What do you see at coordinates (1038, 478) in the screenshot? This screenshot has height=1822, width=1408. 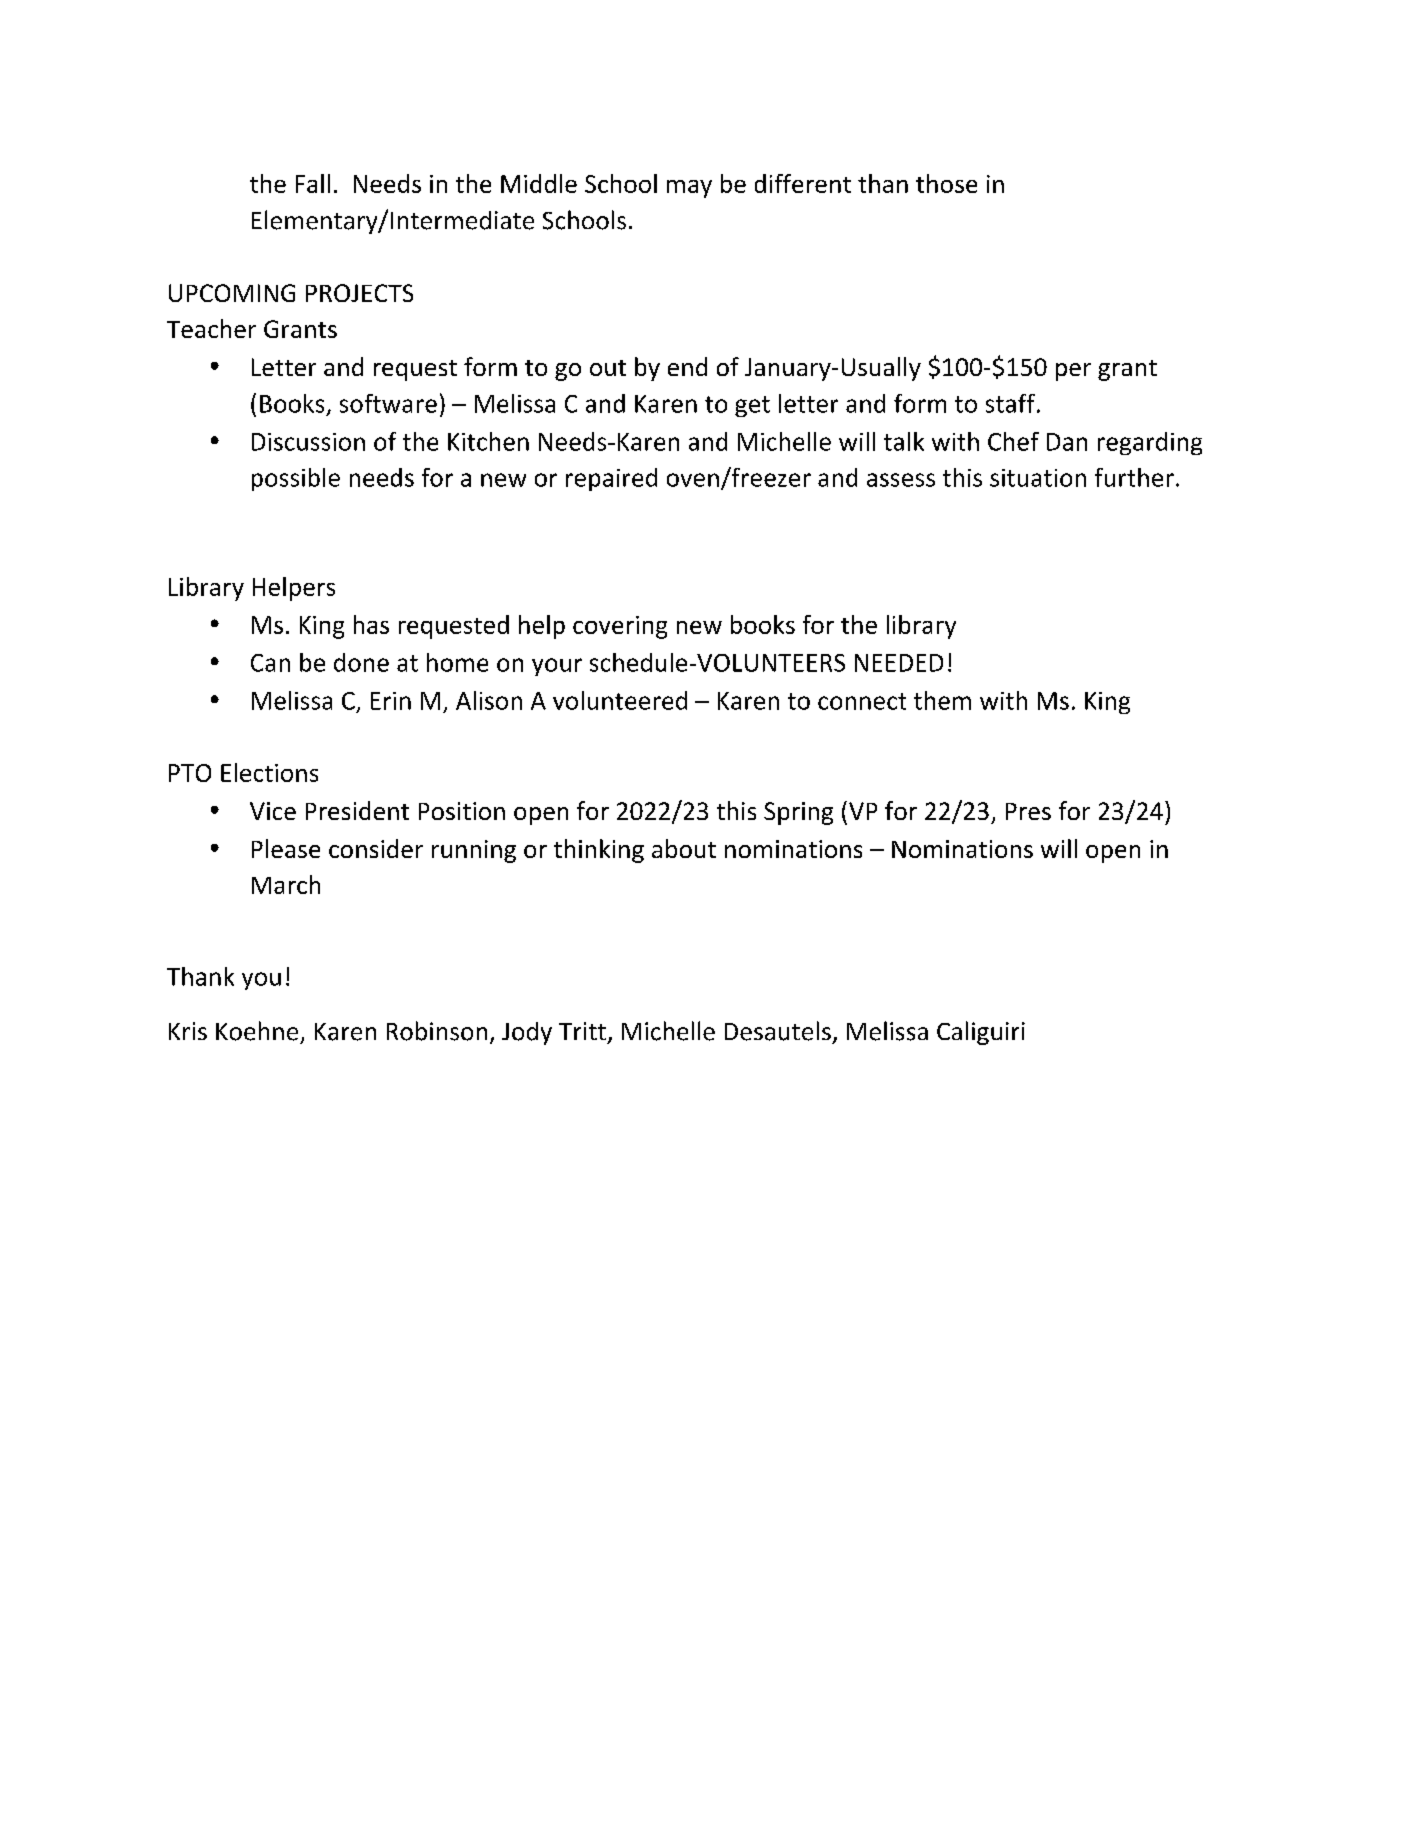 I see `situation` at bounding box center [1038, 478].
